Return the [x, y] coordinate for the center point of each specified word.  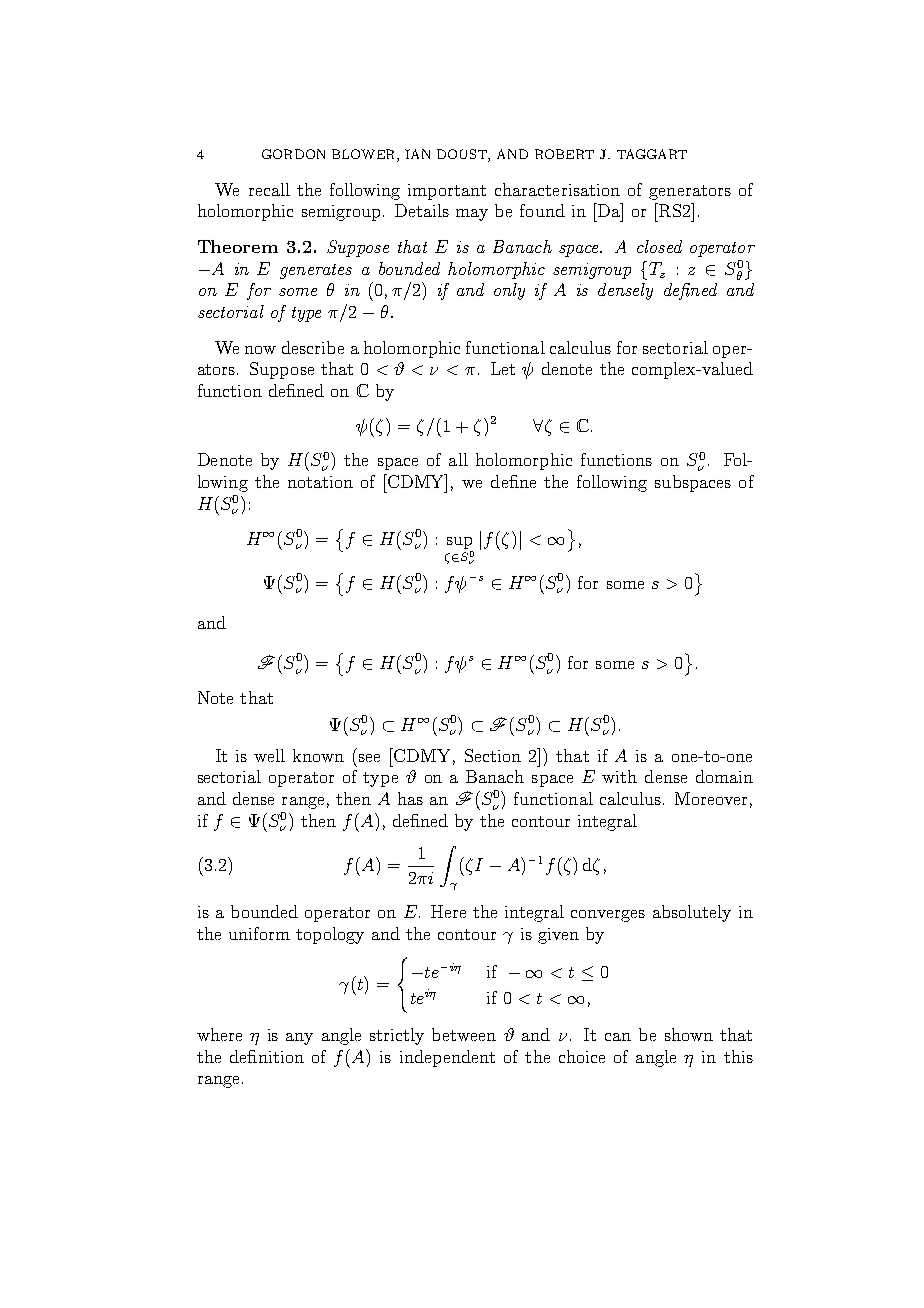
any [299, 1039]
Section [493, 755]
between [464, 1034]
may [472, 215]
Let [503, 368]
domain [724, 776]
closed [659, 246]
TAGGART [652, 154]
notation [320, 482]
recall [269, 189]
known [318, 755]
